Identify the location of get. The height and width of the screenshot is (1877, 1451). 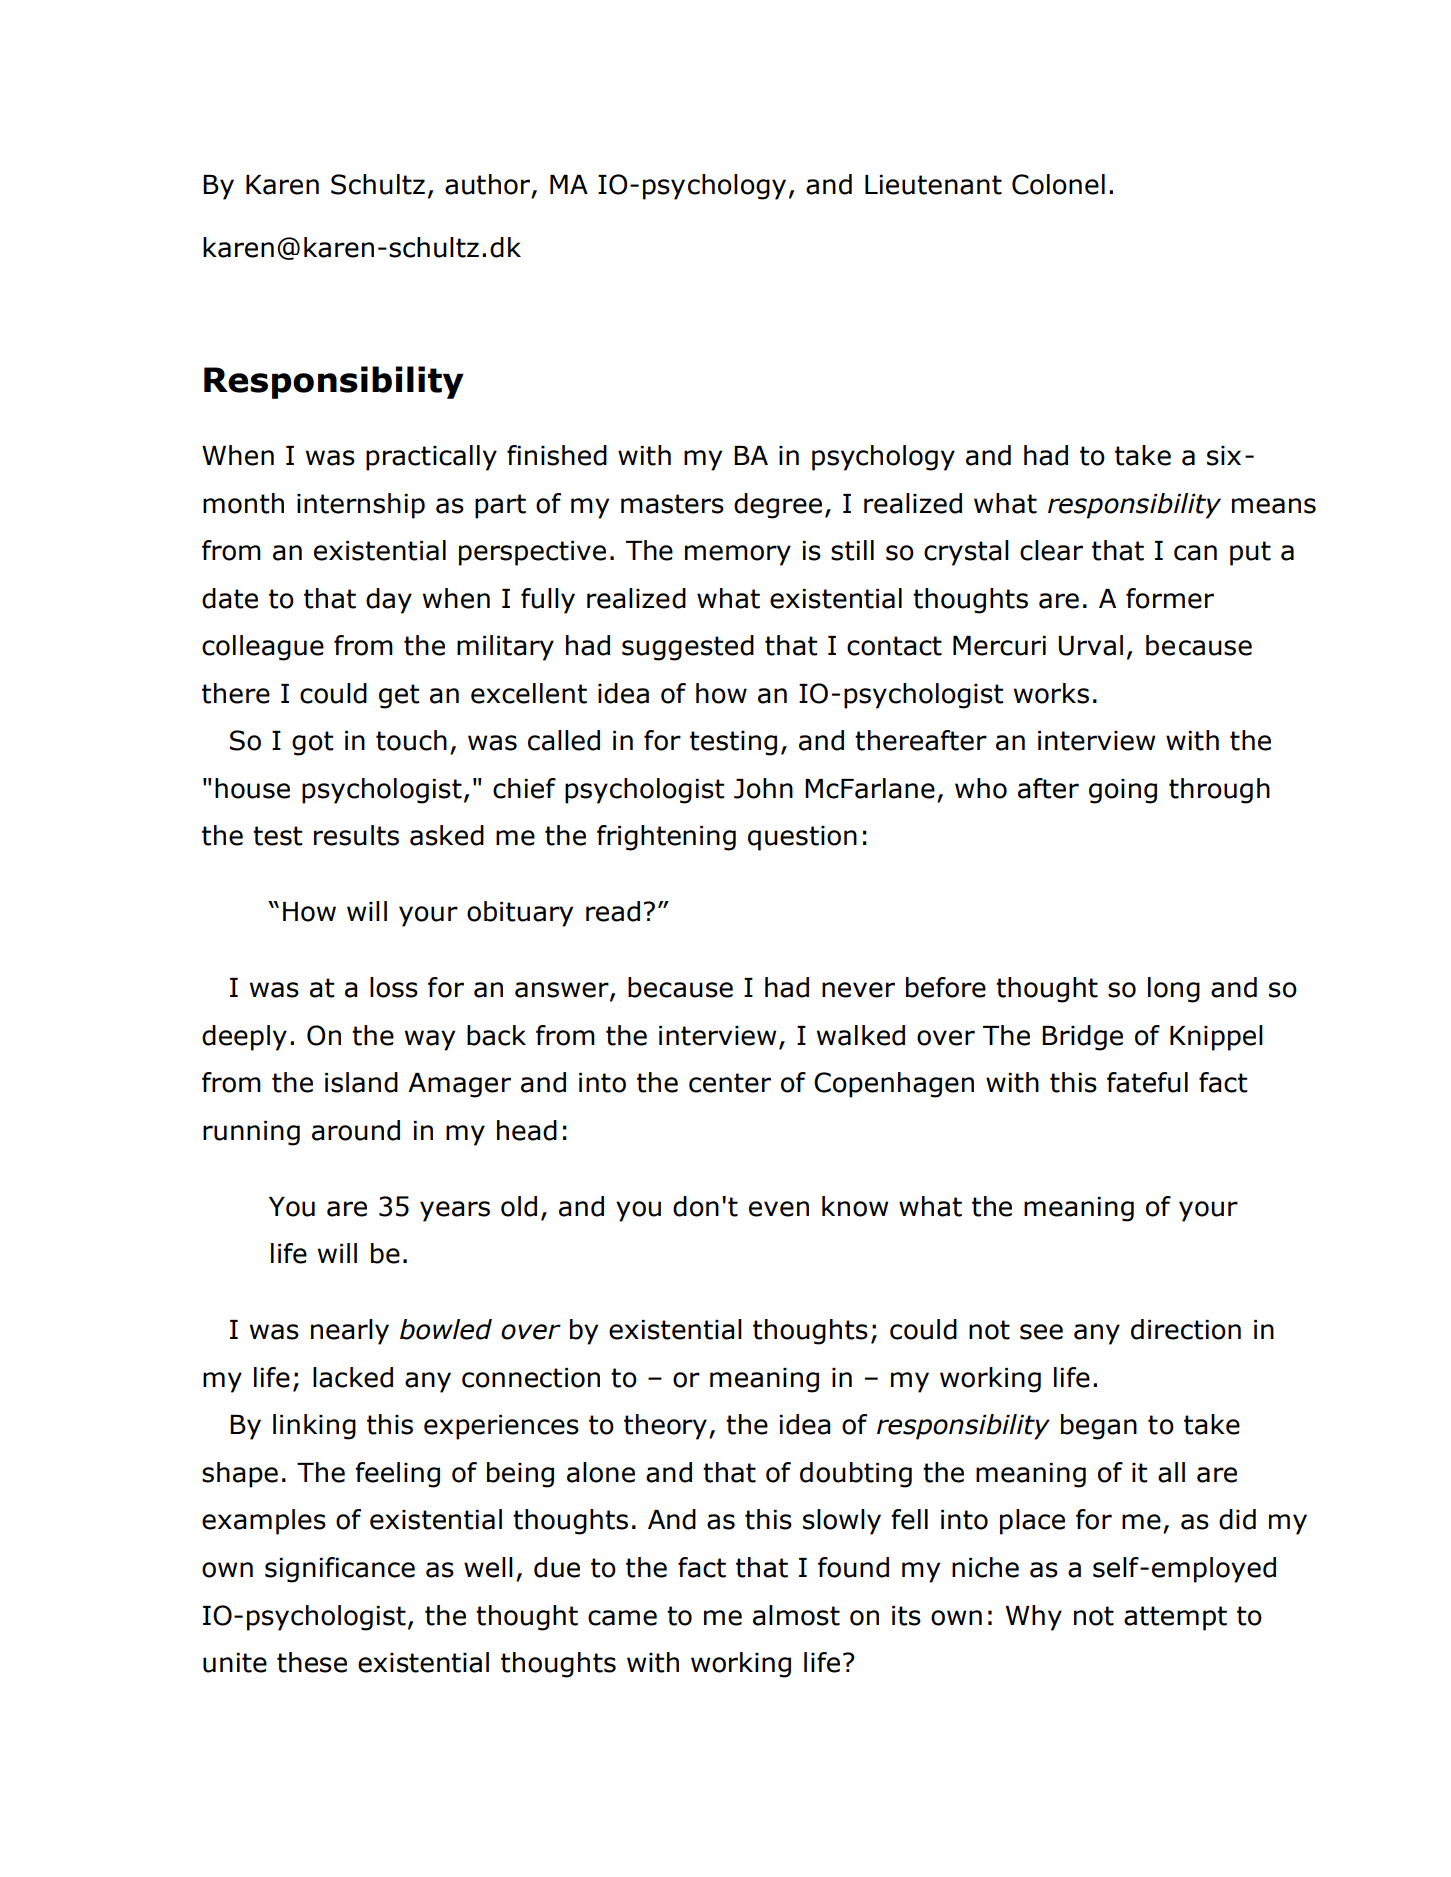
(399, 696).
